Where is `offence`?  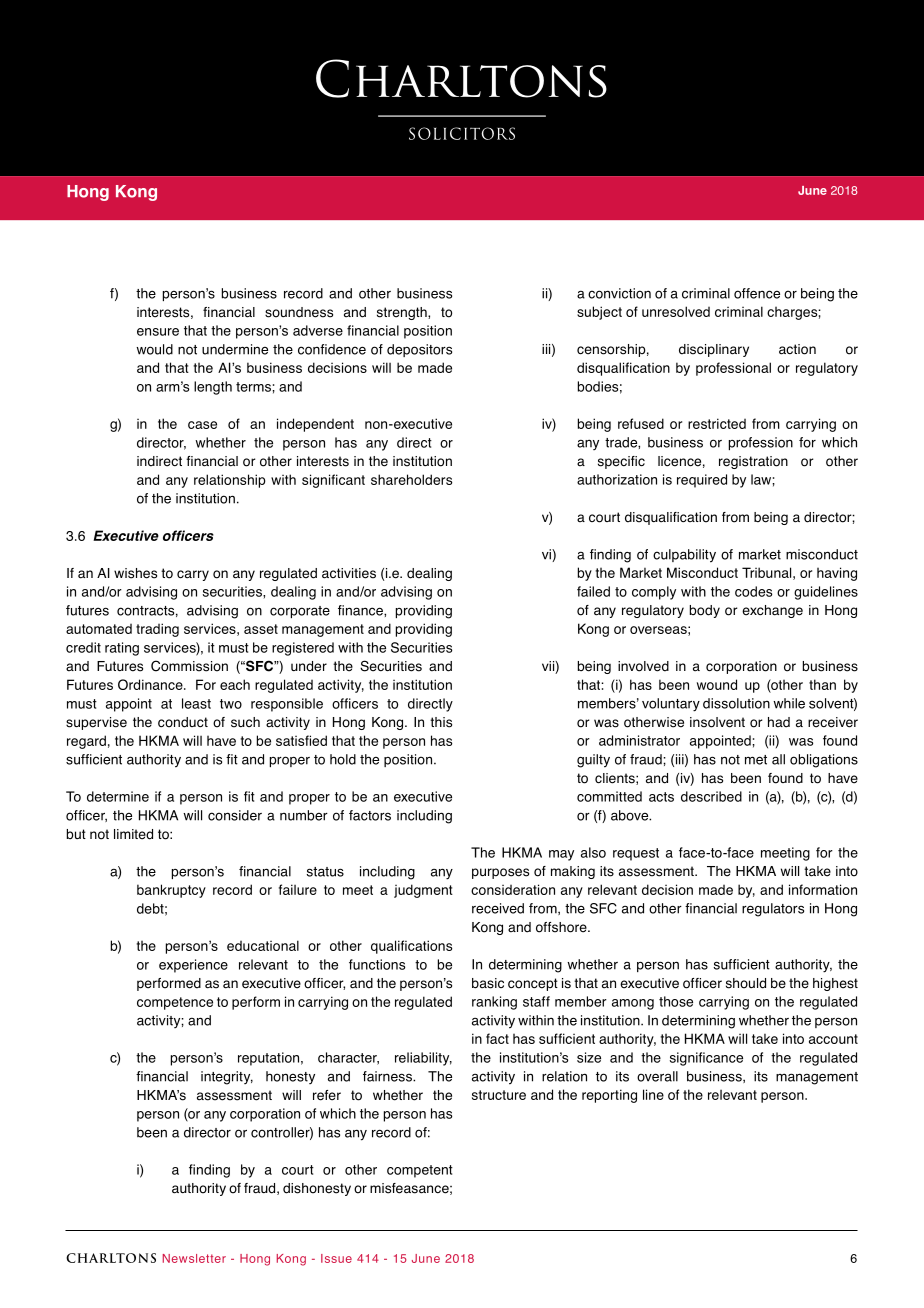
offence is located at coordinates (757, 293).
